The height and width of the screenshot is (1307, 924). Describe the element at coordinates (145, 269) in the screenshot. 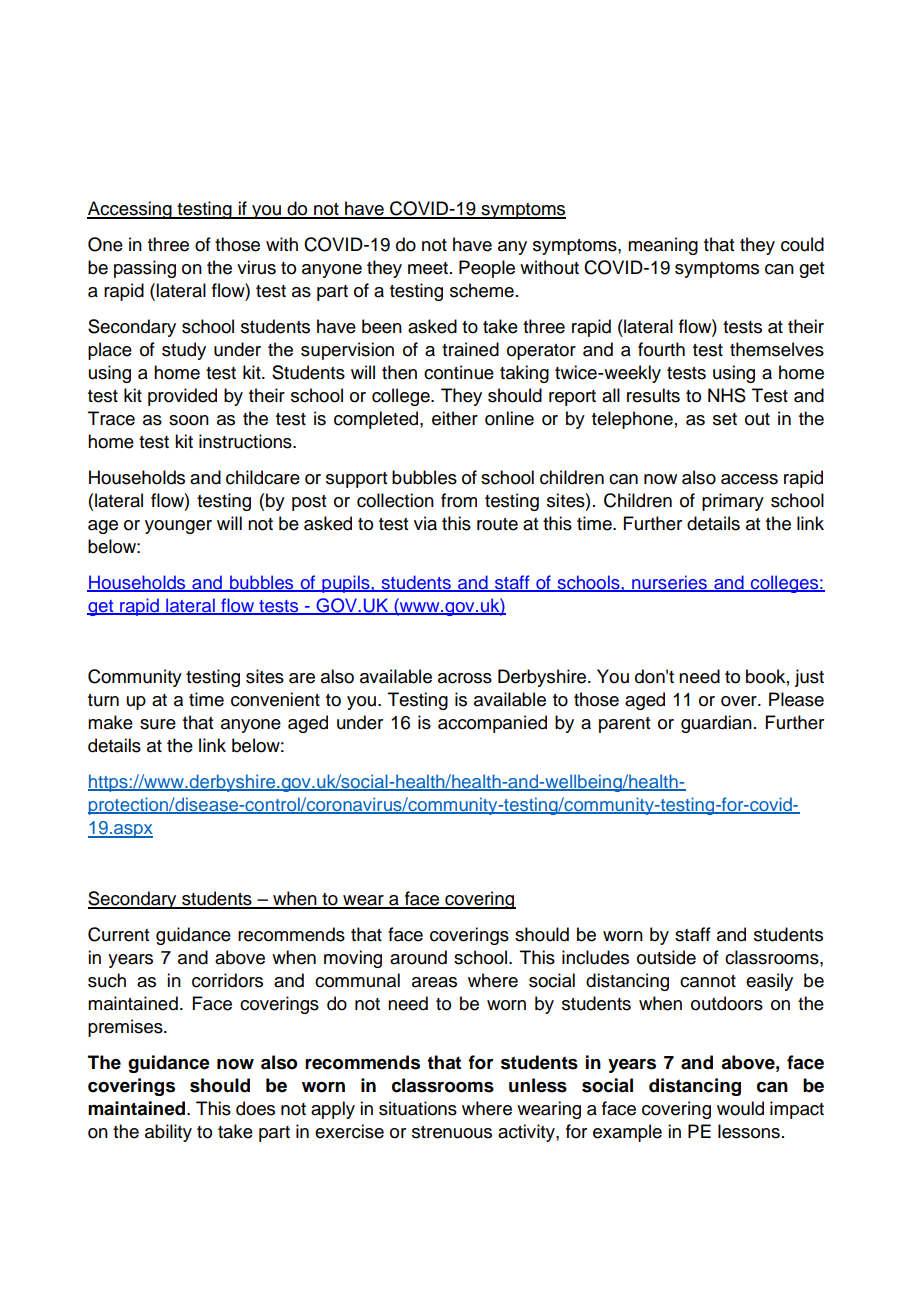

I see `passing` at that location.
